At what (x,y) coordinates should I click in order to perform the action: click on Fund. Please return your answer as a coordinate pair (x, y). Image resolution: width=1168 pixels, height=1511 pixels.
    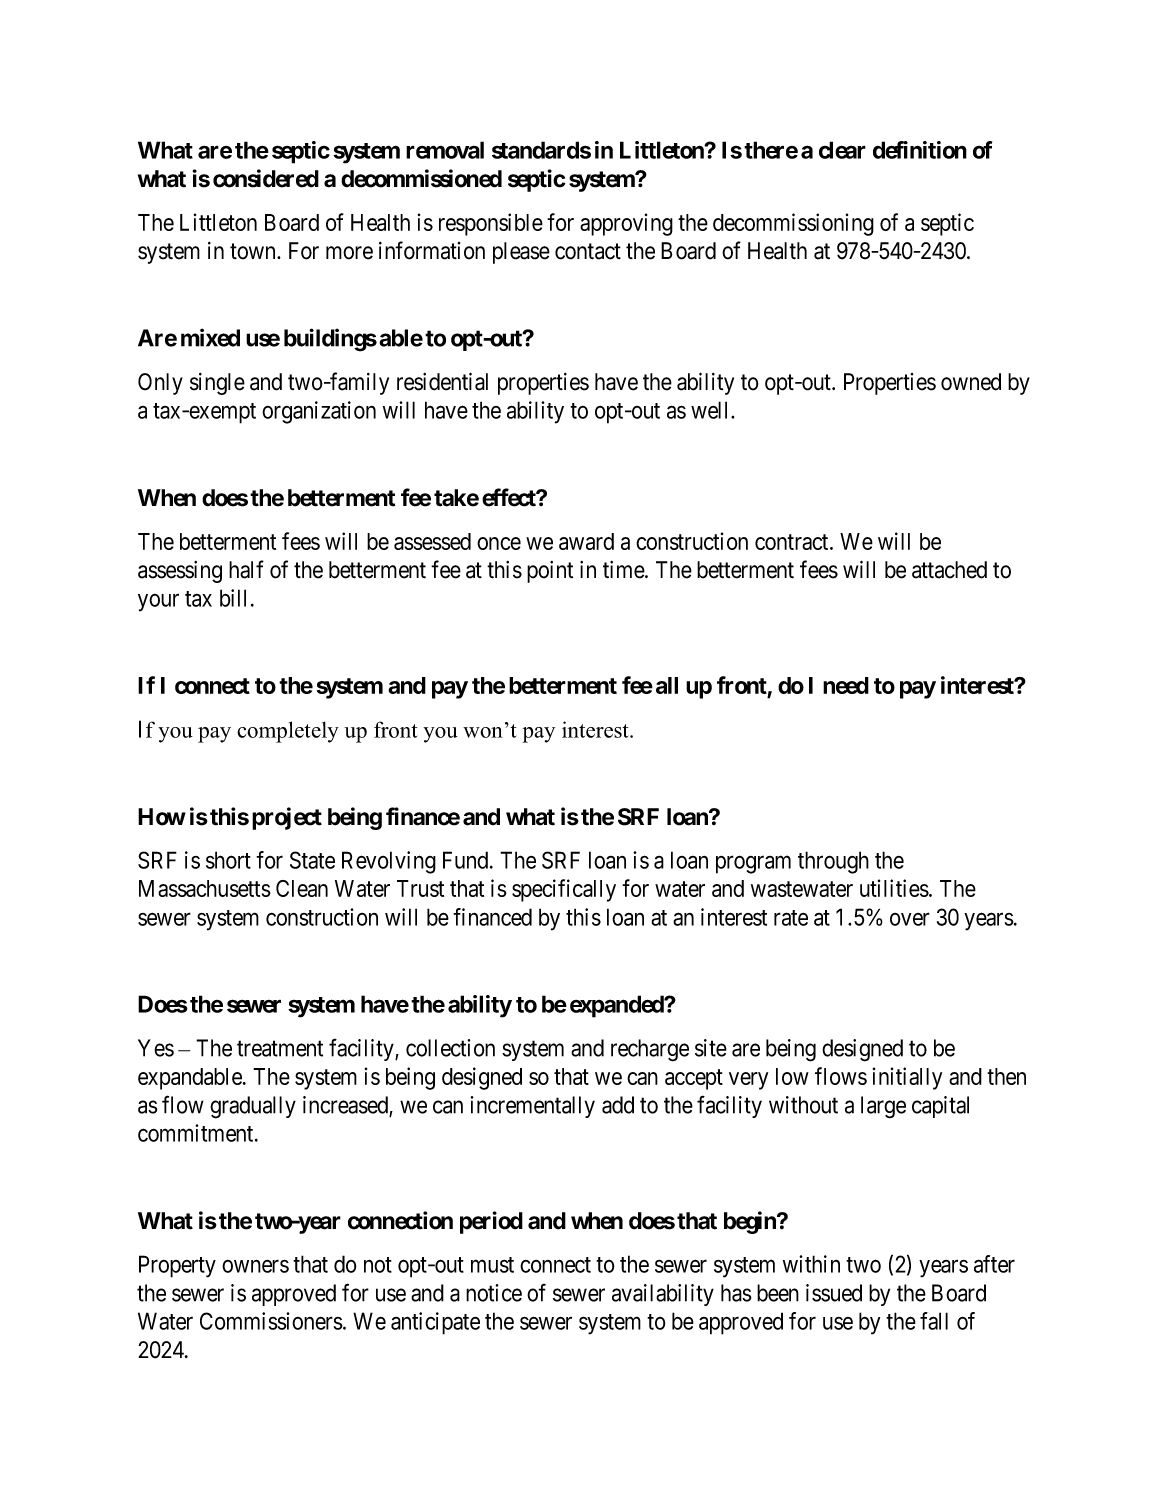
    Looking at the image, I should click on (467, 860).
